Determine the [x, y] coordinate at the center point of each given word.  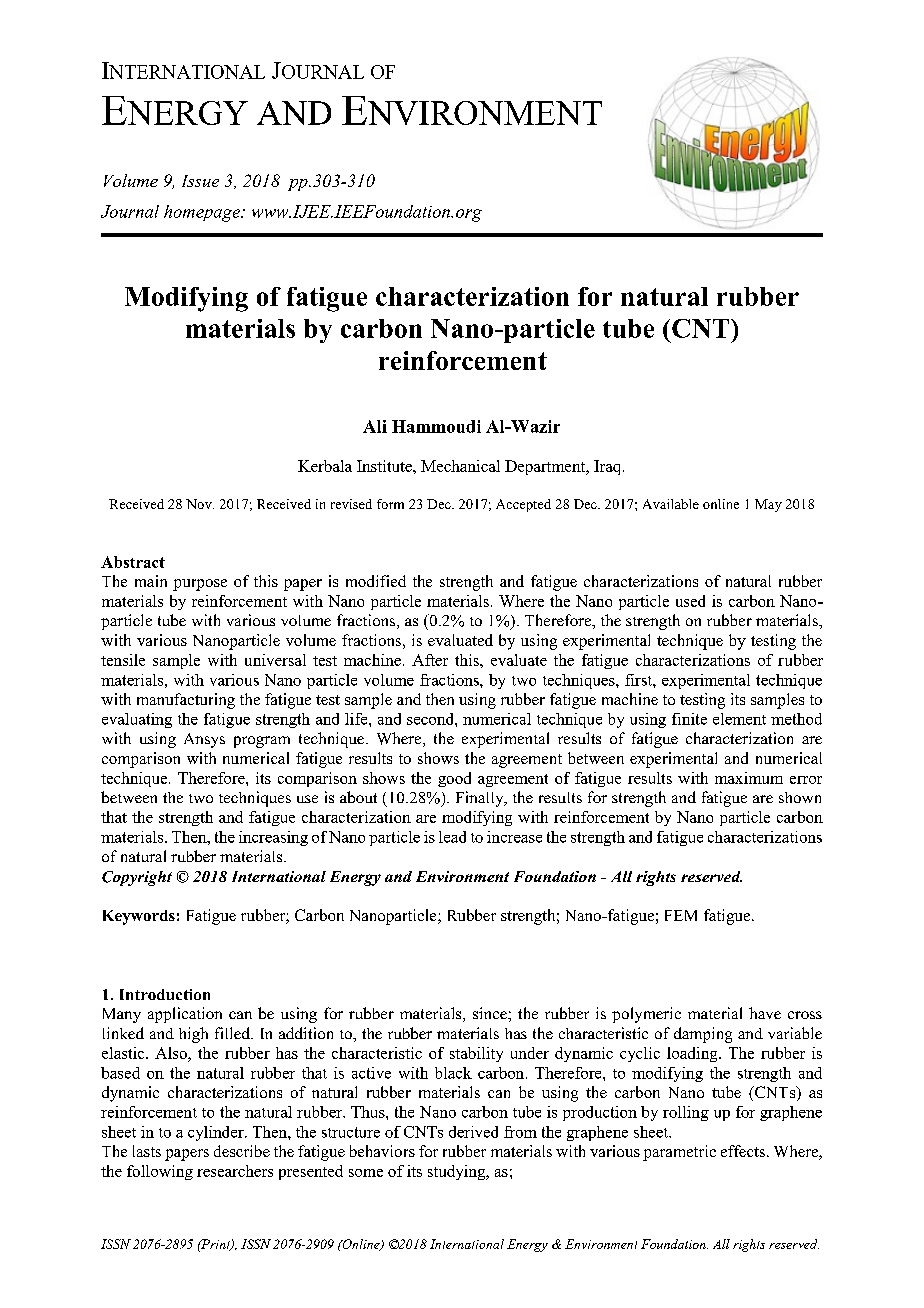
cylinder [217, 1133]
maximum [749, 778]
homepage [203, 213]
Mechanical [460, 466]
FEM [681, 915]
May [768, 505]
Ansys [204, 740]
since [491, 1013]
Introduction [165, 994]
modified [376, 581]
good [454, 779]
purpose [200, 585]
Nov [200, 504]
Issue [200, 181]
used [690, 601]
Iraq [609, 467]
